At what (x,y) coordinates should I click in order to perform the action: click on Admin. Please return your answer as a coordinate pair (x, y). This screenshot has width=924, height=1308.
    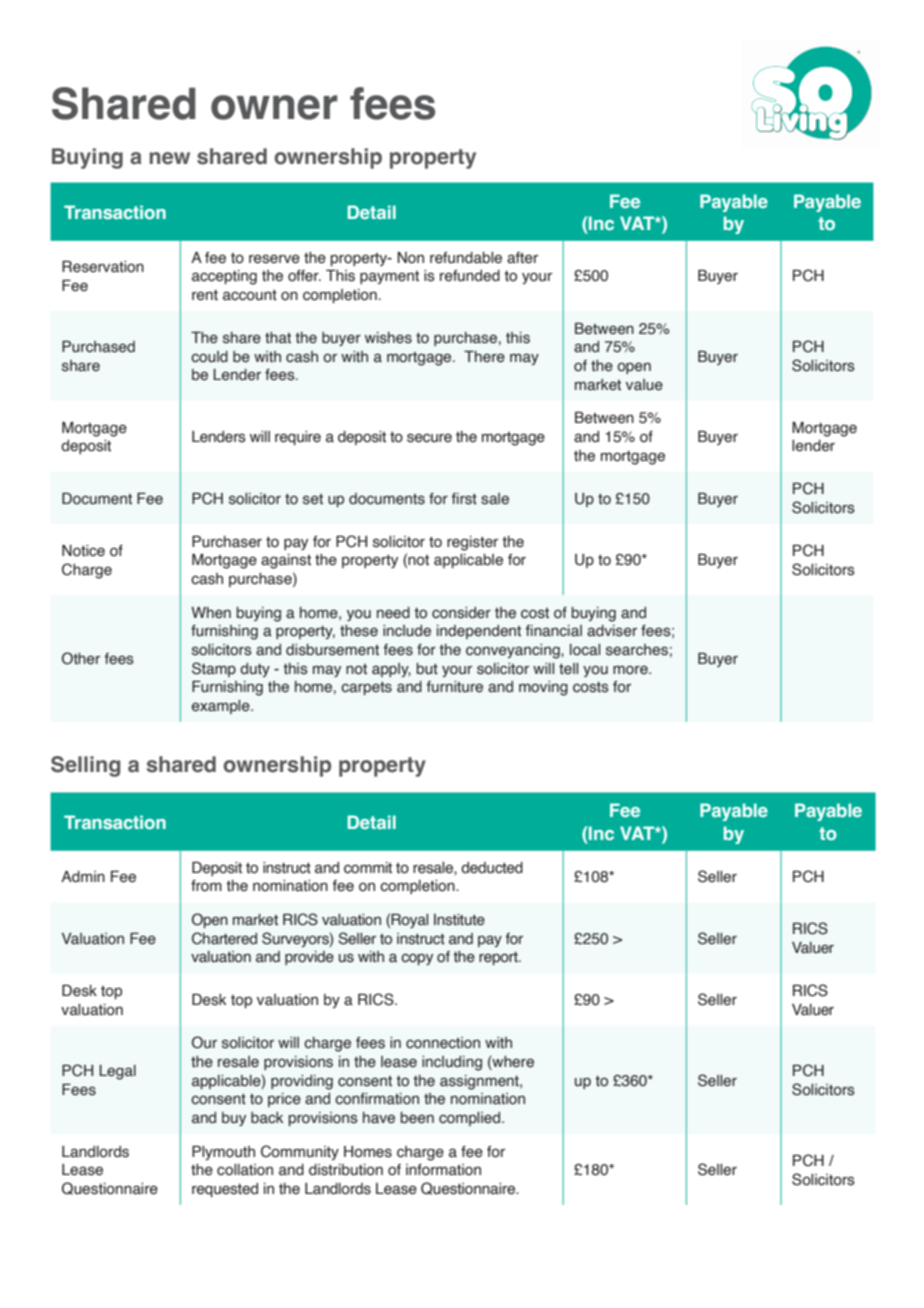
    Looking at the image, I should click on (83, 877).
